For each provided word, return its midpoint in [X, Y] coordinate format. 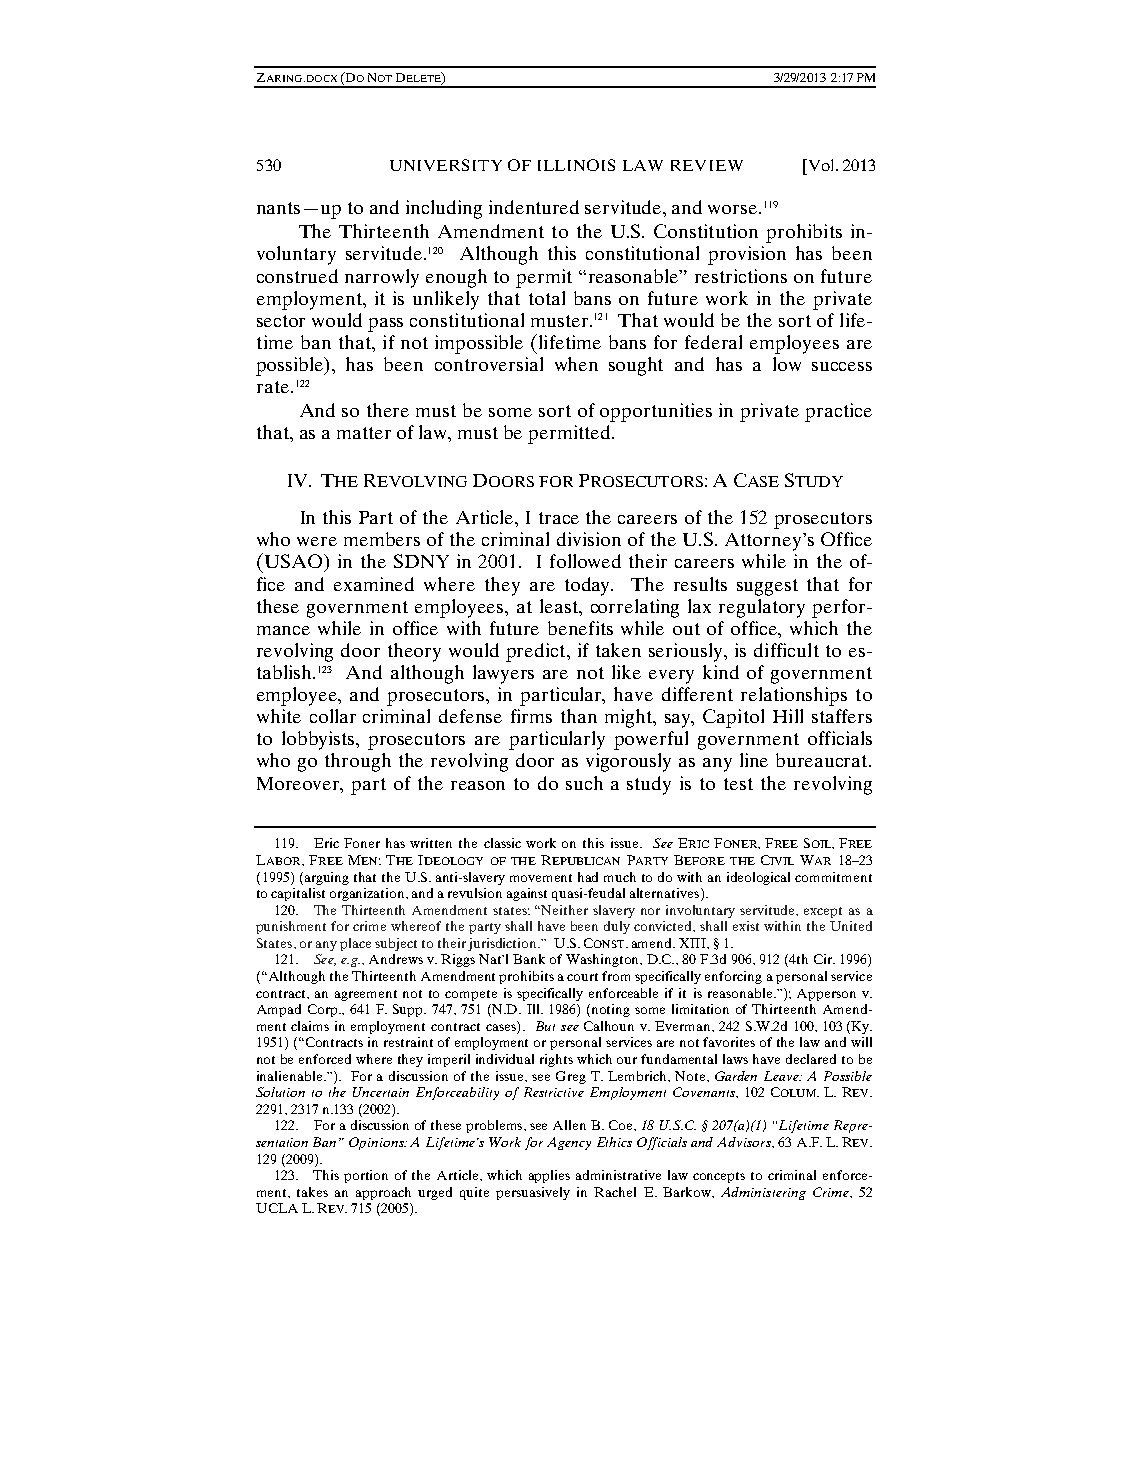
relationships [794, 696]
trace [559, 518]
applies [549, 1176]
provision [747, 255]
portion [366, 1176]
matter [364, 433]
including [444, 209]
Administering [763, 1193]
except [823, 912]
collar [333, 716]
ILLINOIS [576, 165]
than [579, 716]
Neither [564, 910]
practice [838, 412]
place [355, 944]
